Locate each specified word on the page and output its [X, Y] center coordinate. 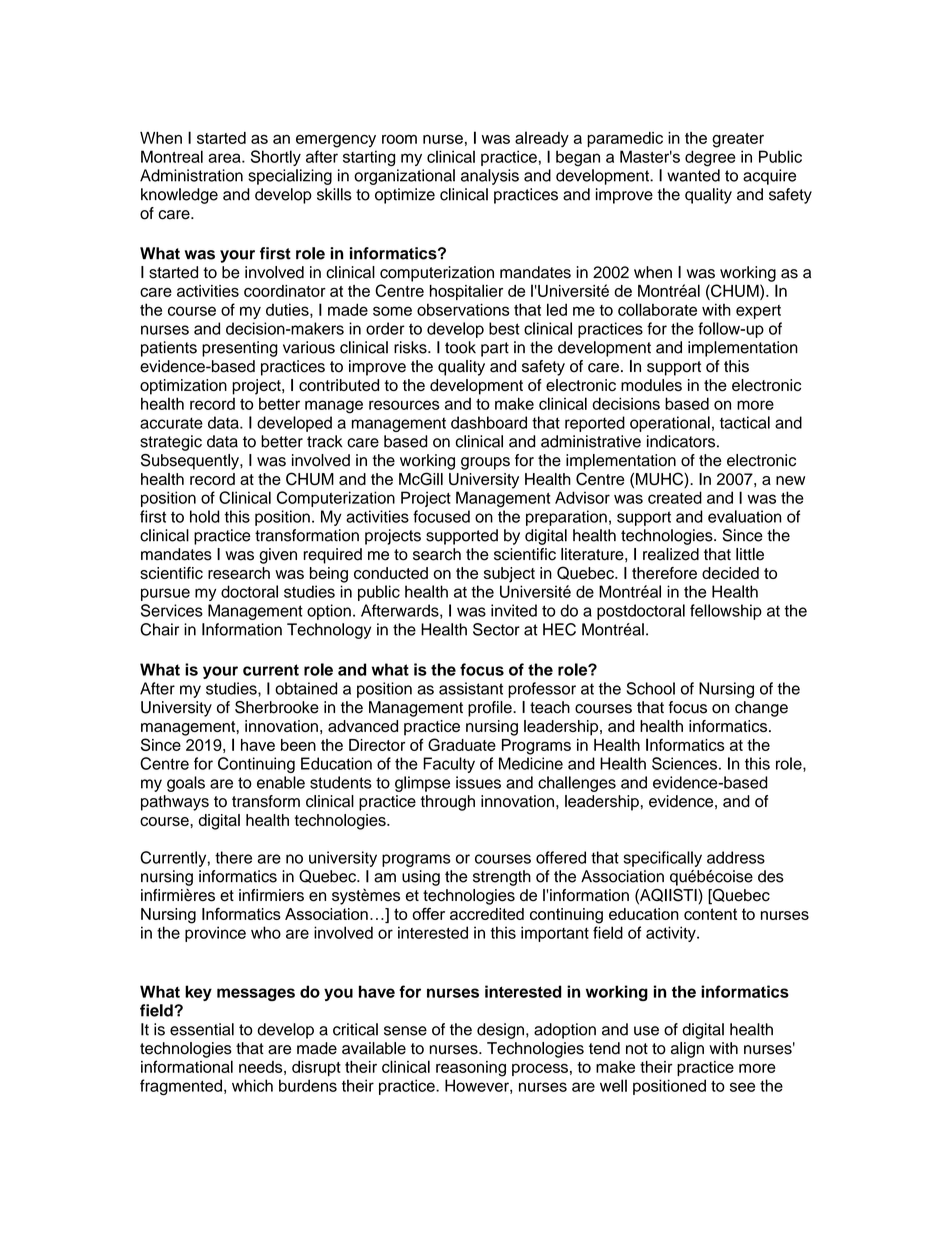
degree [710, 158]
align [687, 1050]
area [225, 158]
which [252, 1085]
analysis [490, 177]
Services [172, 610]
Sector [496, 629]
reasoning [471, 1069]
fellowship [726, 612]
